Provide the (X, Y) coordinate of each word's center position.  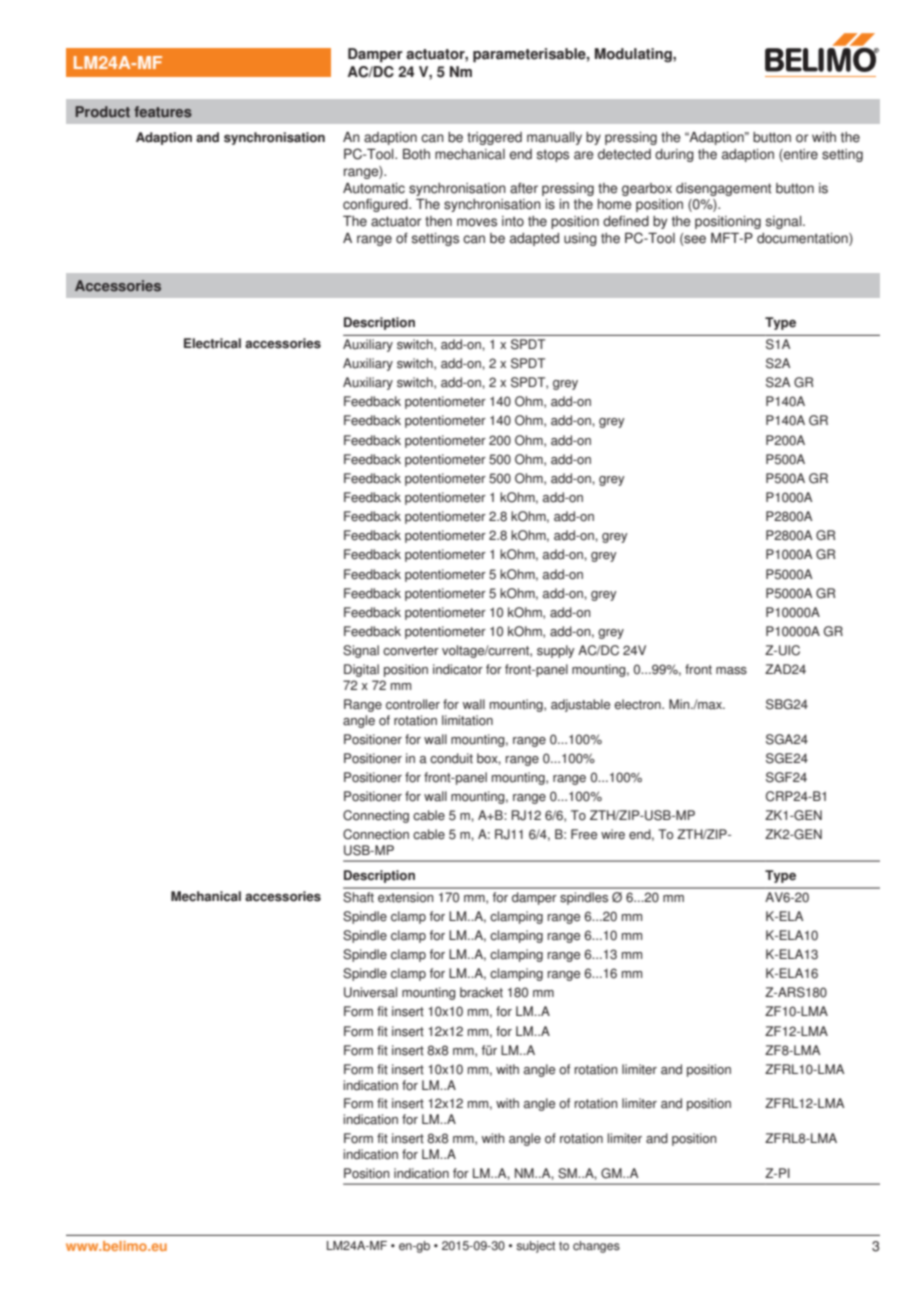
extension (405, 897)
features (163, 112)
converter (411, 651)
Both (416, 154)
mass (731, 671)
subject (535, 1247)
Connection (376, 834)
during (674, 155)
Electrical (212, 343)
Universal (370, 992)
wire (613, 834)
